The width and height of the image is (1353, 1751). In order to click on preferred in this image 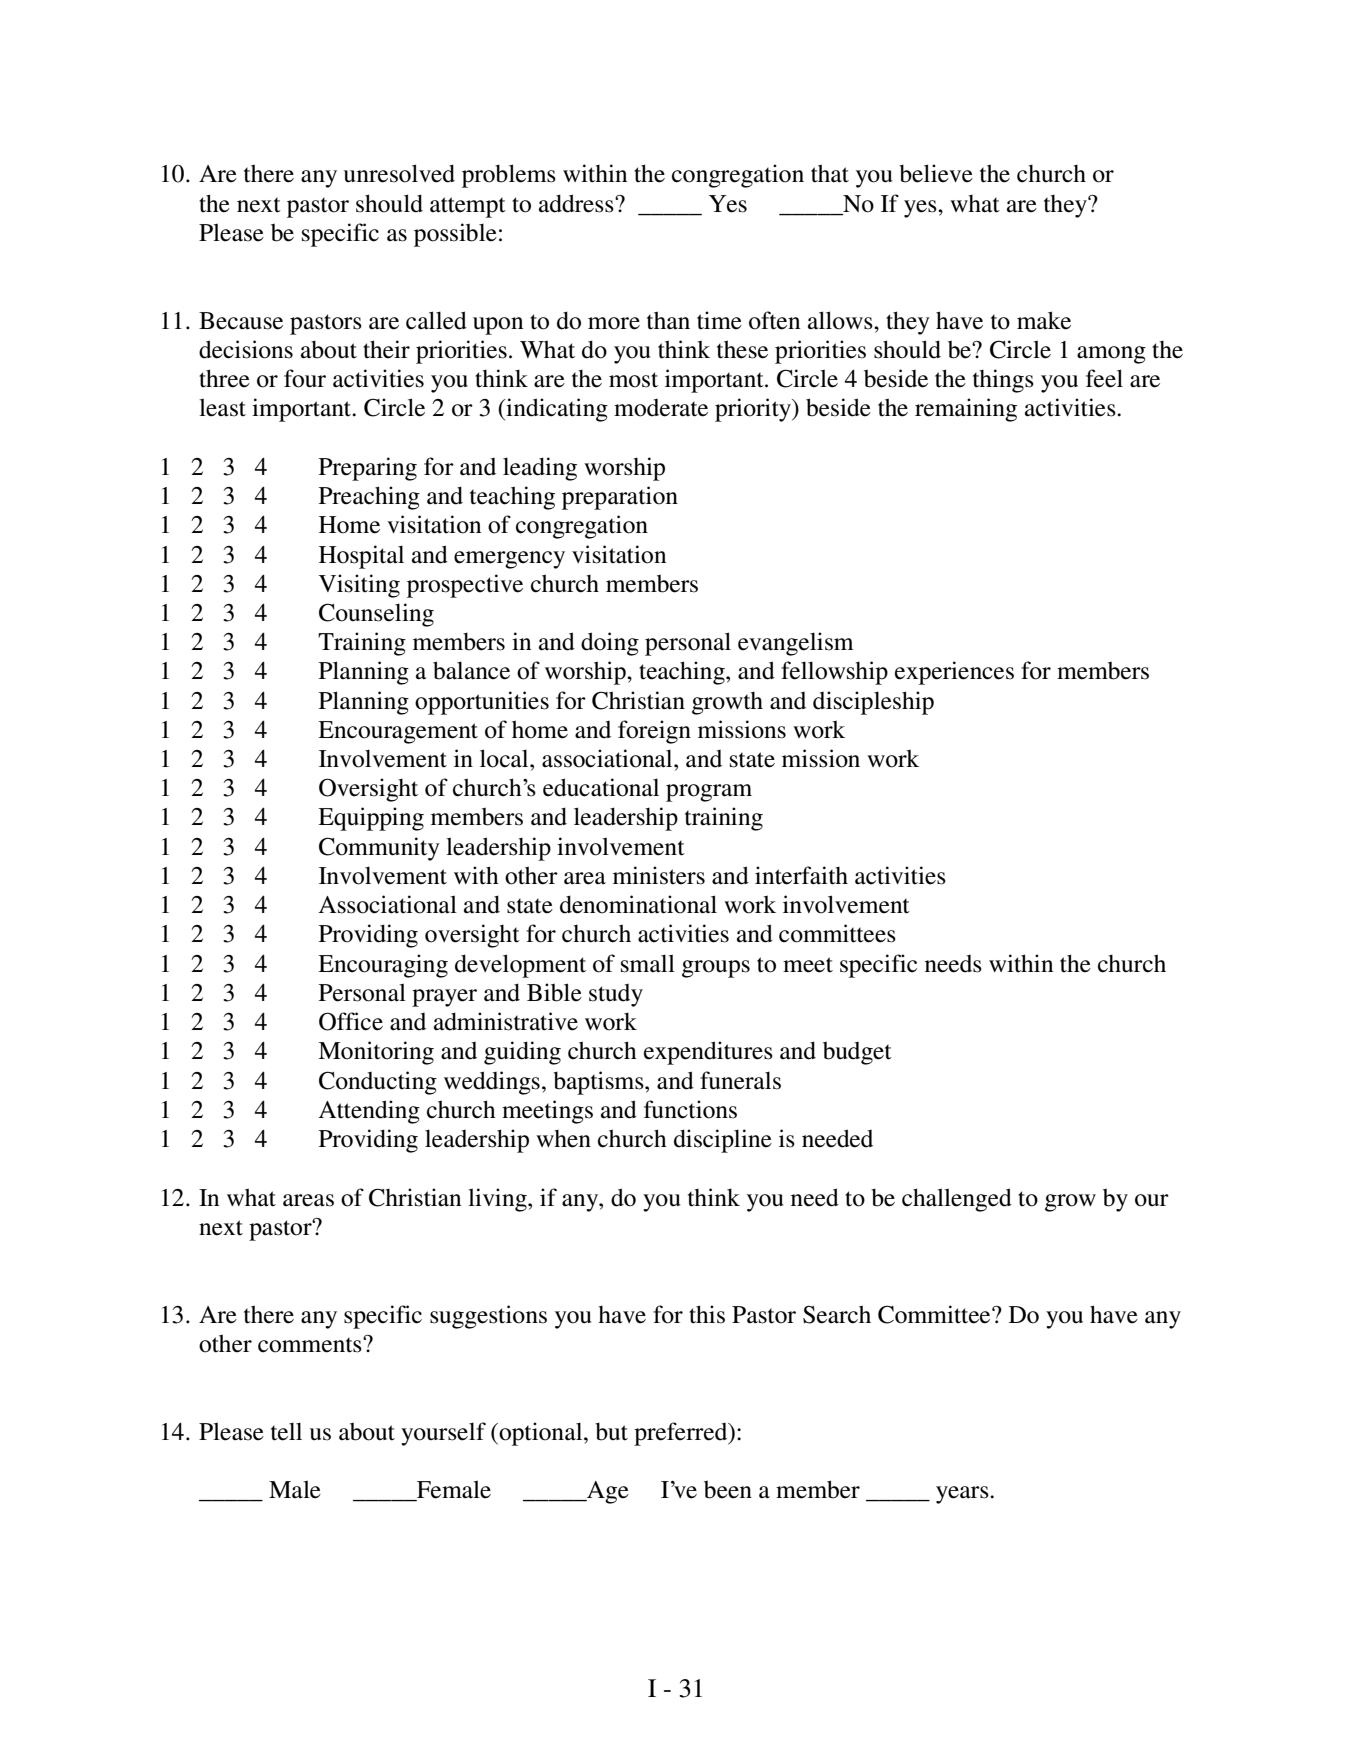, I will do `click(682, 1434)`.
